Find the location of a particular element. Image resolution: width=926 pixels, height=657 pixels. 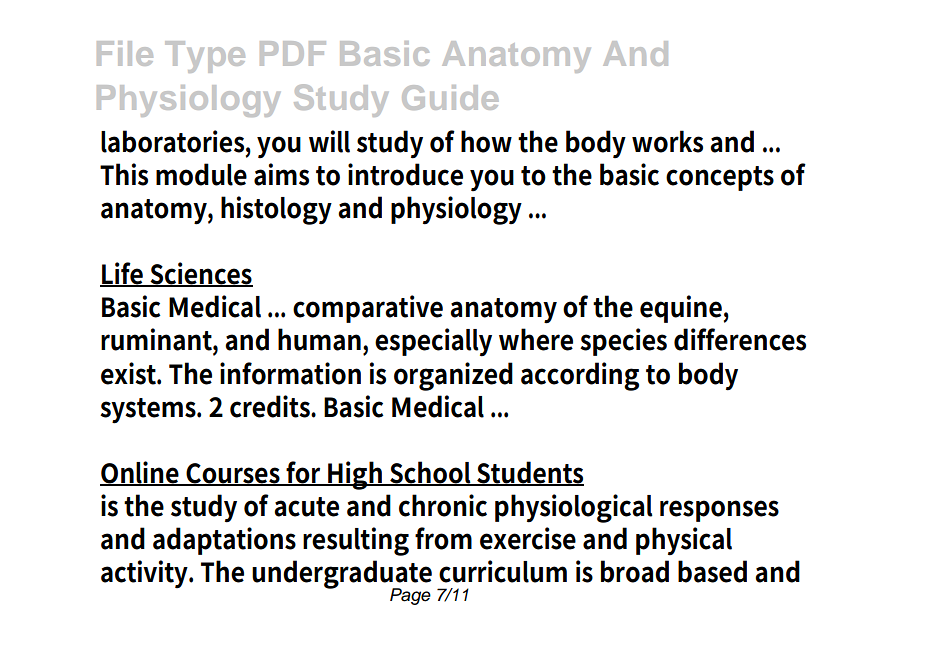

responses is located at coordinates (719, 511).
